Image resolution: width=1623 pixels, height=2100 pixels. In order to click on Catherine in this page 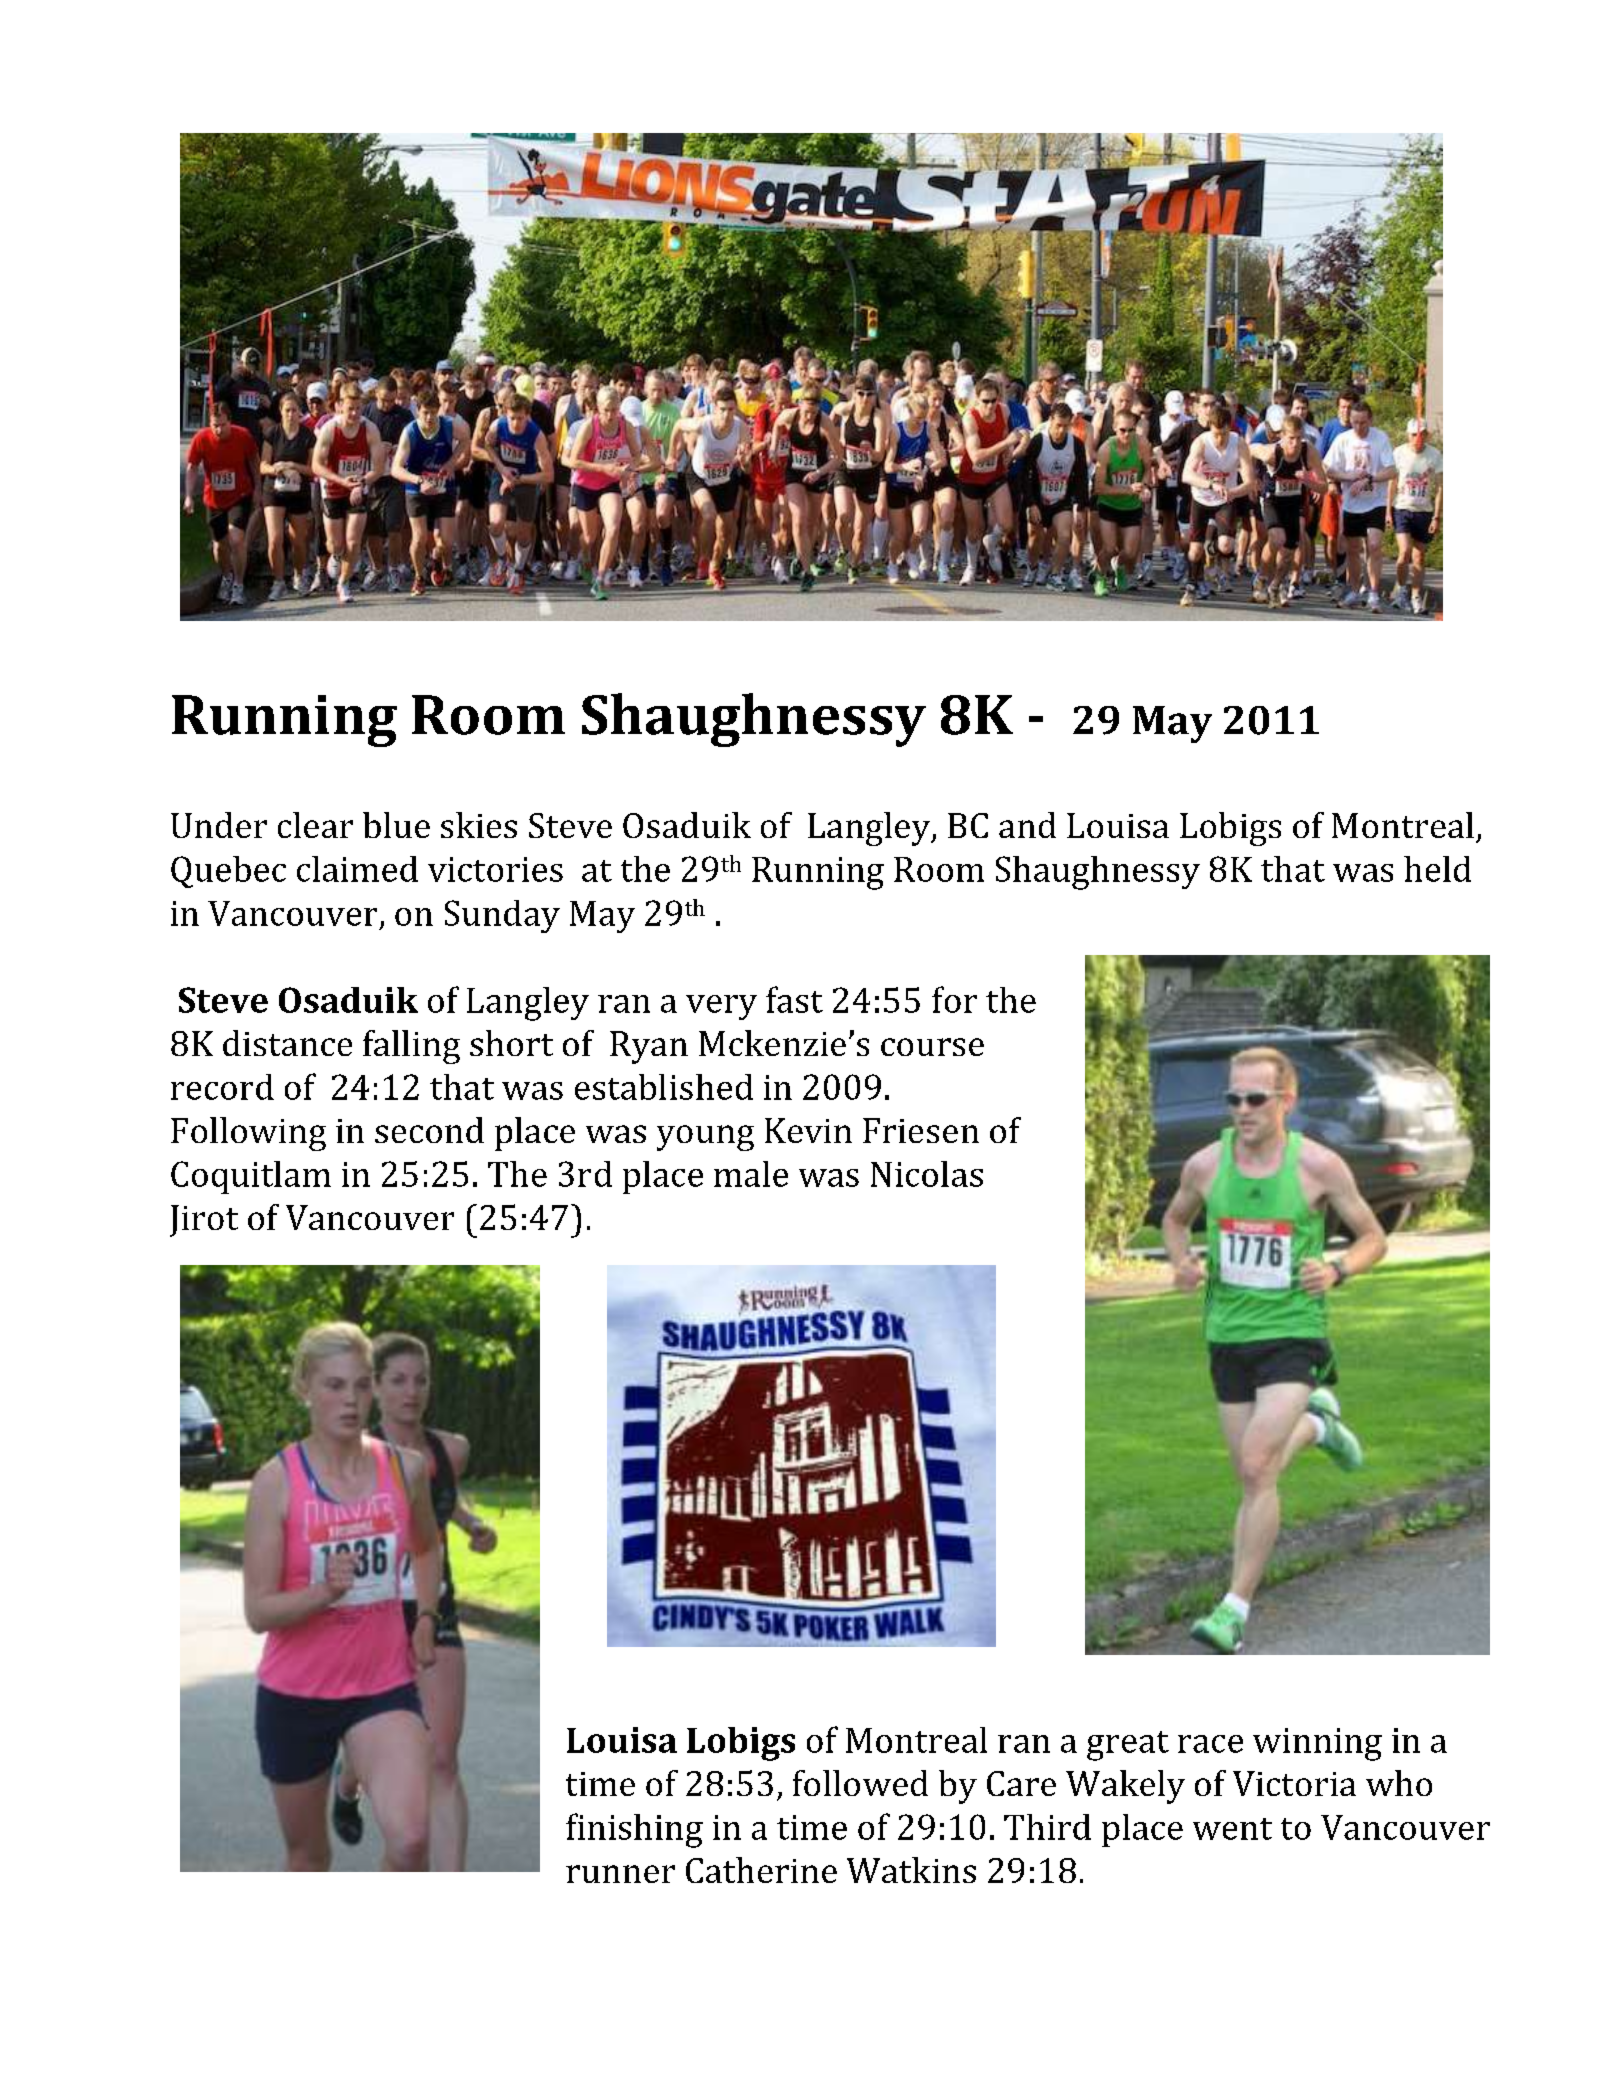, I will do `click(761, 1870)`.
